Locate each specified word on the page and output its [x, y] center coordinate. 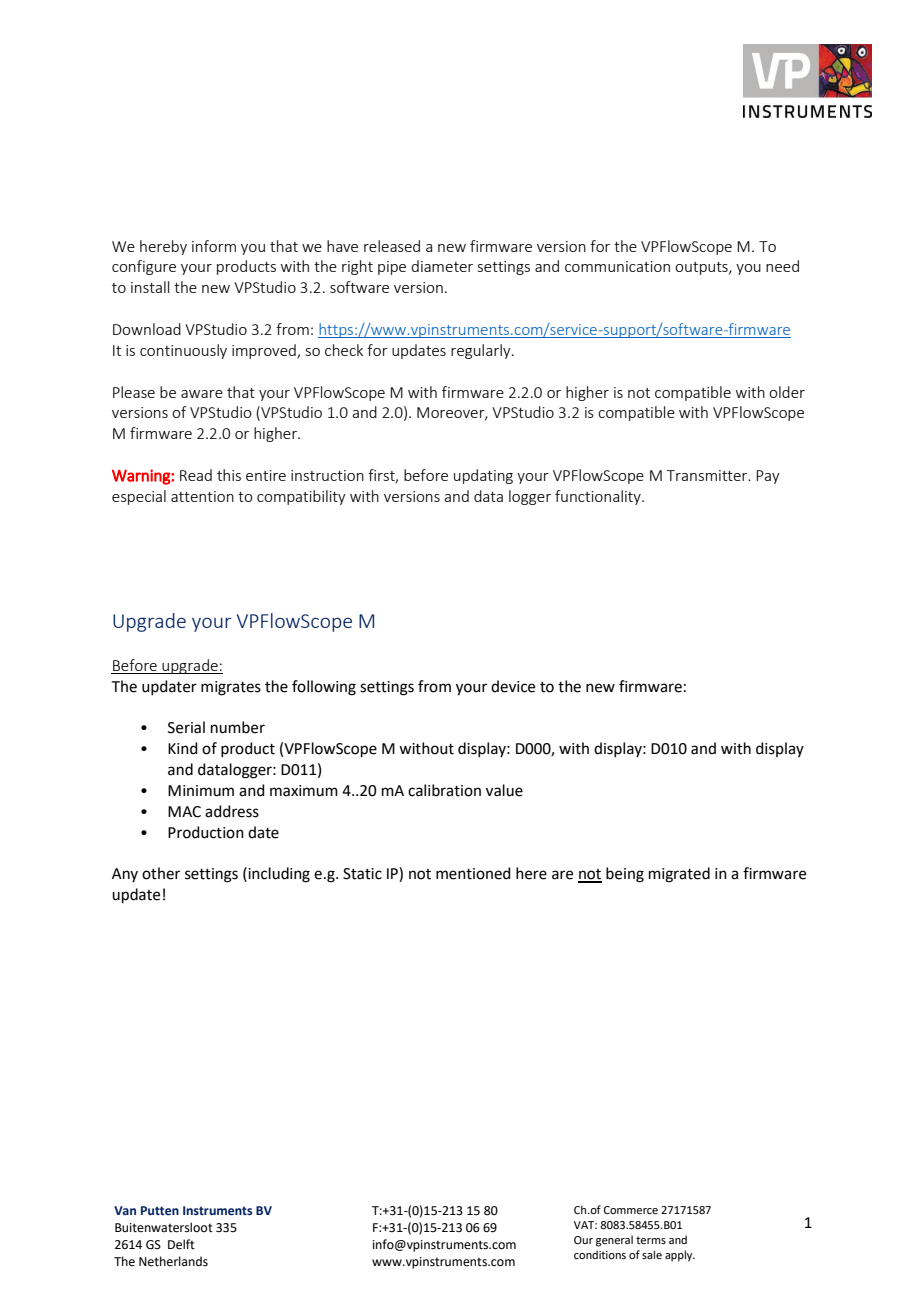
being [625, 875]
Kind [183, 748]
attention [202, 496]
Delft [181, 1244]
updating [483, 476]
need [782, 266]
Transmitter [708, 475]
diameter [442, 266]
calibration [444, 790]
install [150, 287]
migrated [679, 875]
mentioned [473, 873]
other [161, 873]
